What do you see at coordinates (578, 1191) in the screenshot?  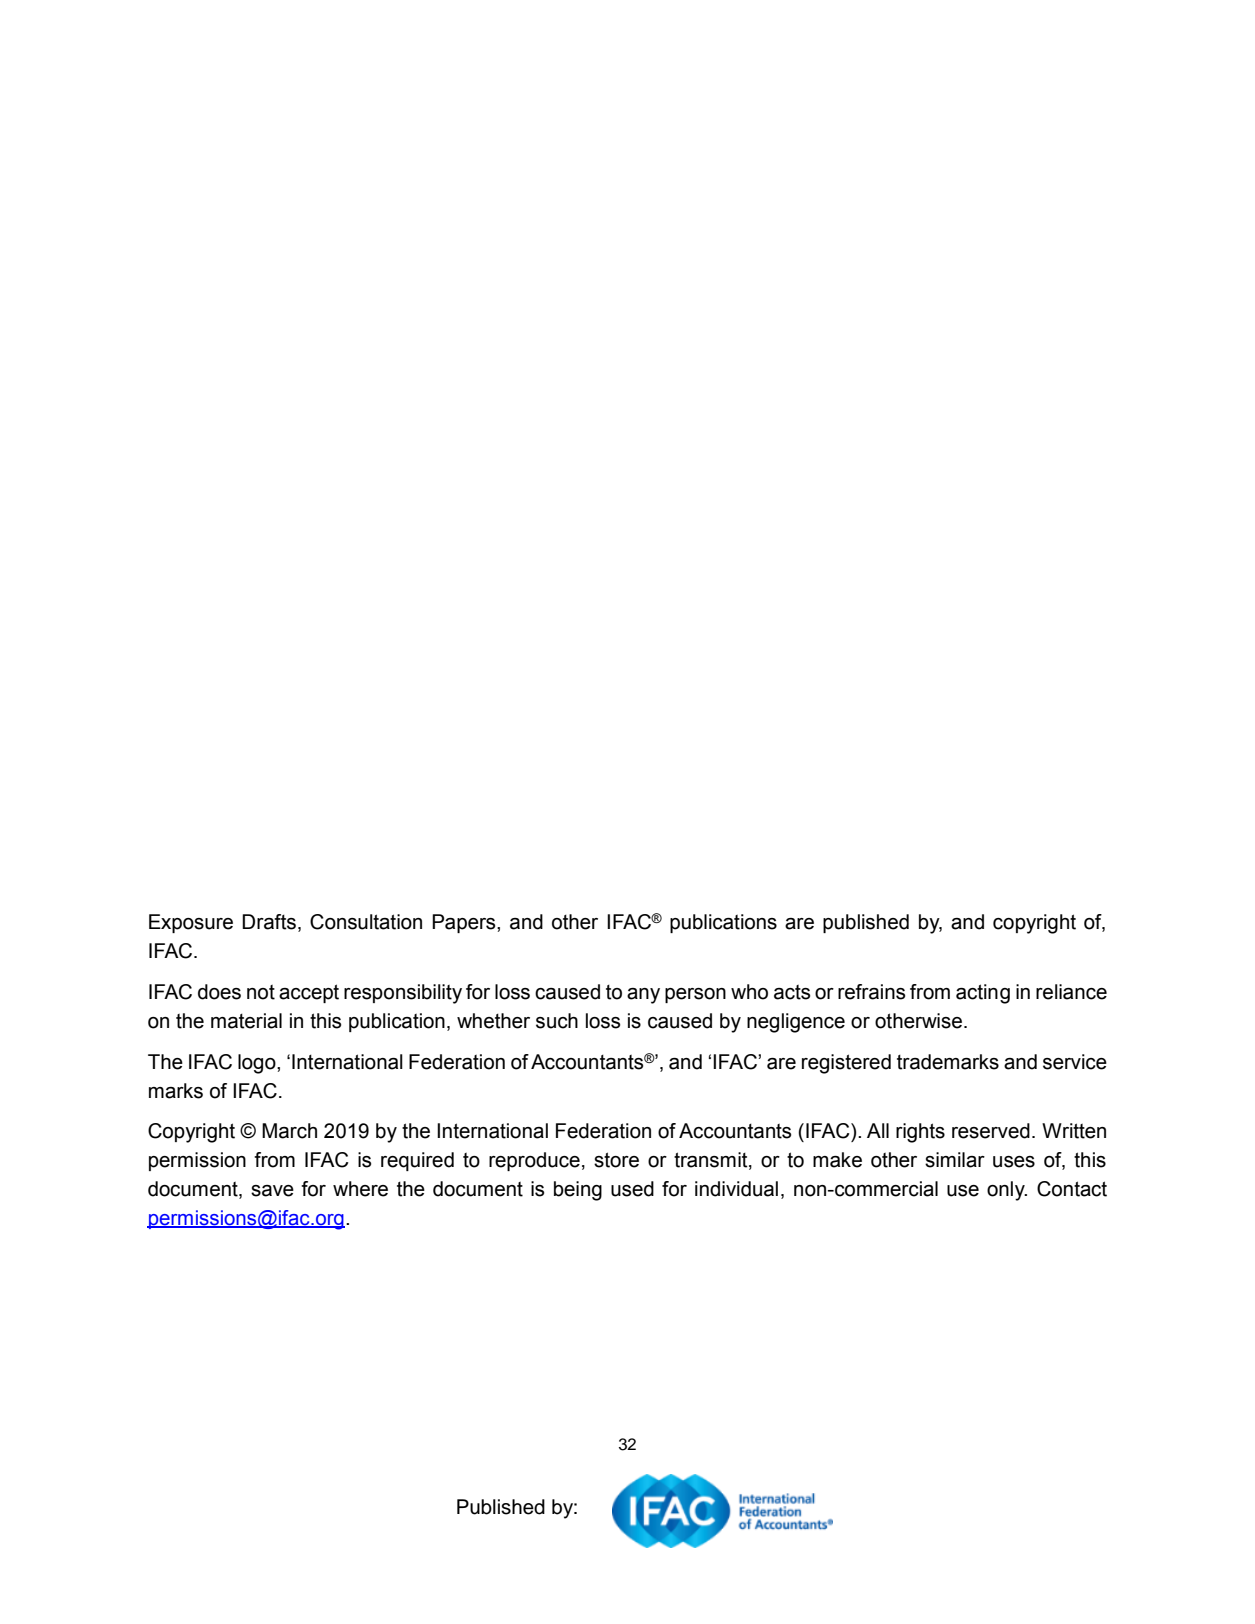 I see `being` at bounding box center [578, 1191].
